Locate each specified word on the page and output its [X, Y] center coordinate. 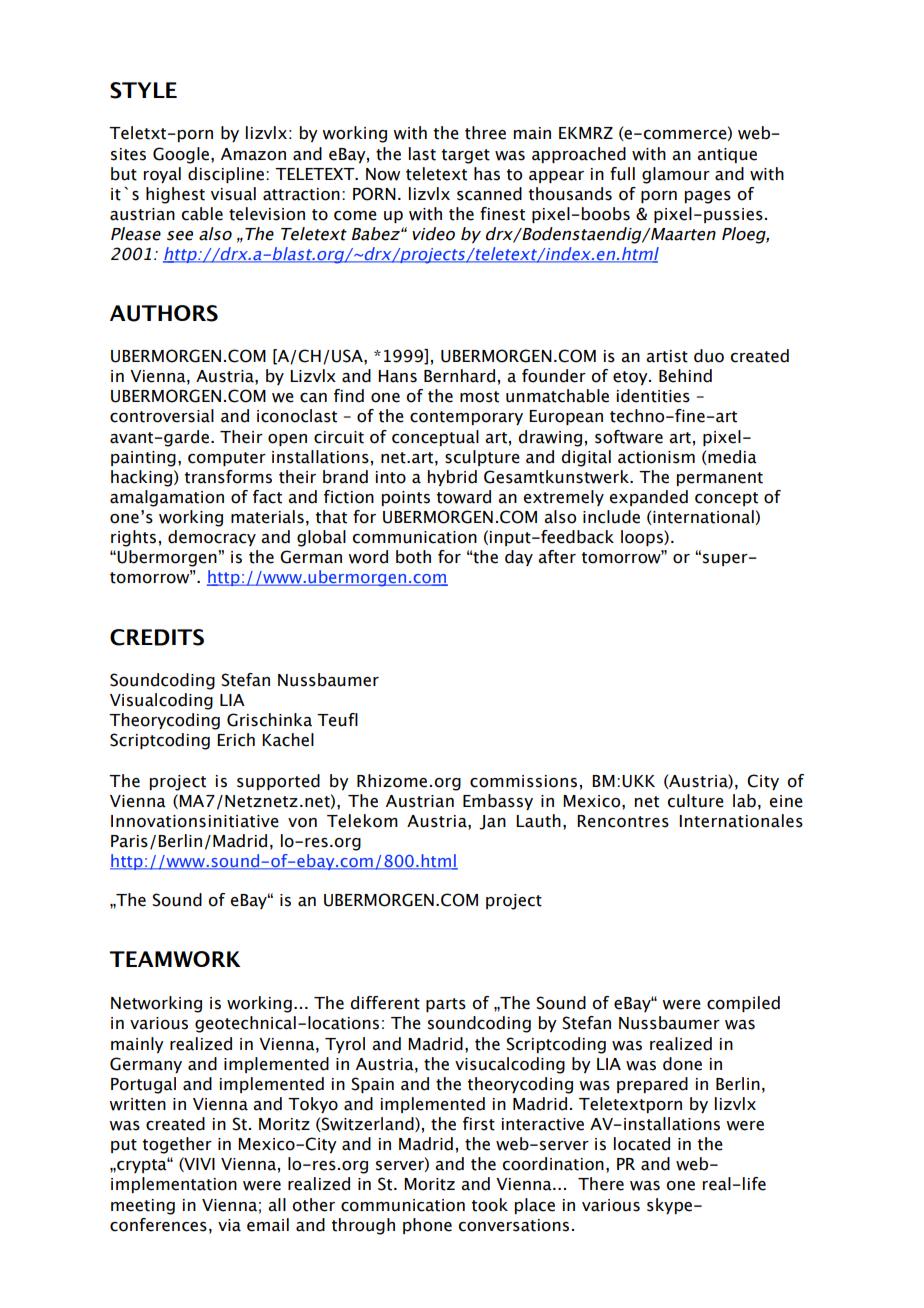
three [485, 133]
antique [727, 155]
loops [643, 538]
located [642, 1144]
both [413, 557]
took [489, 1205]
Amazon [253, 154]
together [177, 1145]
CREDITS [157, 637]
